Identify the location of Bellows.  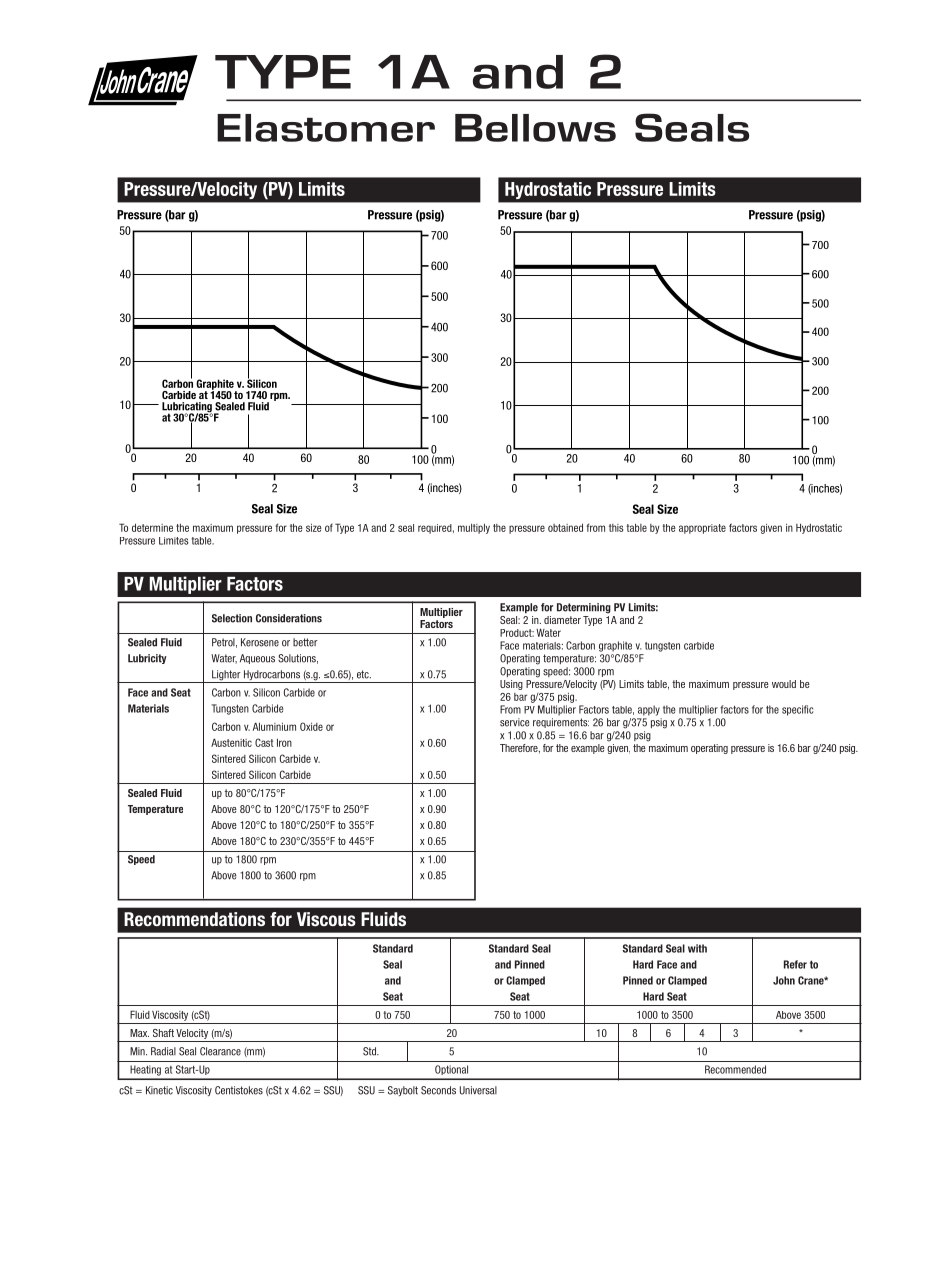
(535, 128).
